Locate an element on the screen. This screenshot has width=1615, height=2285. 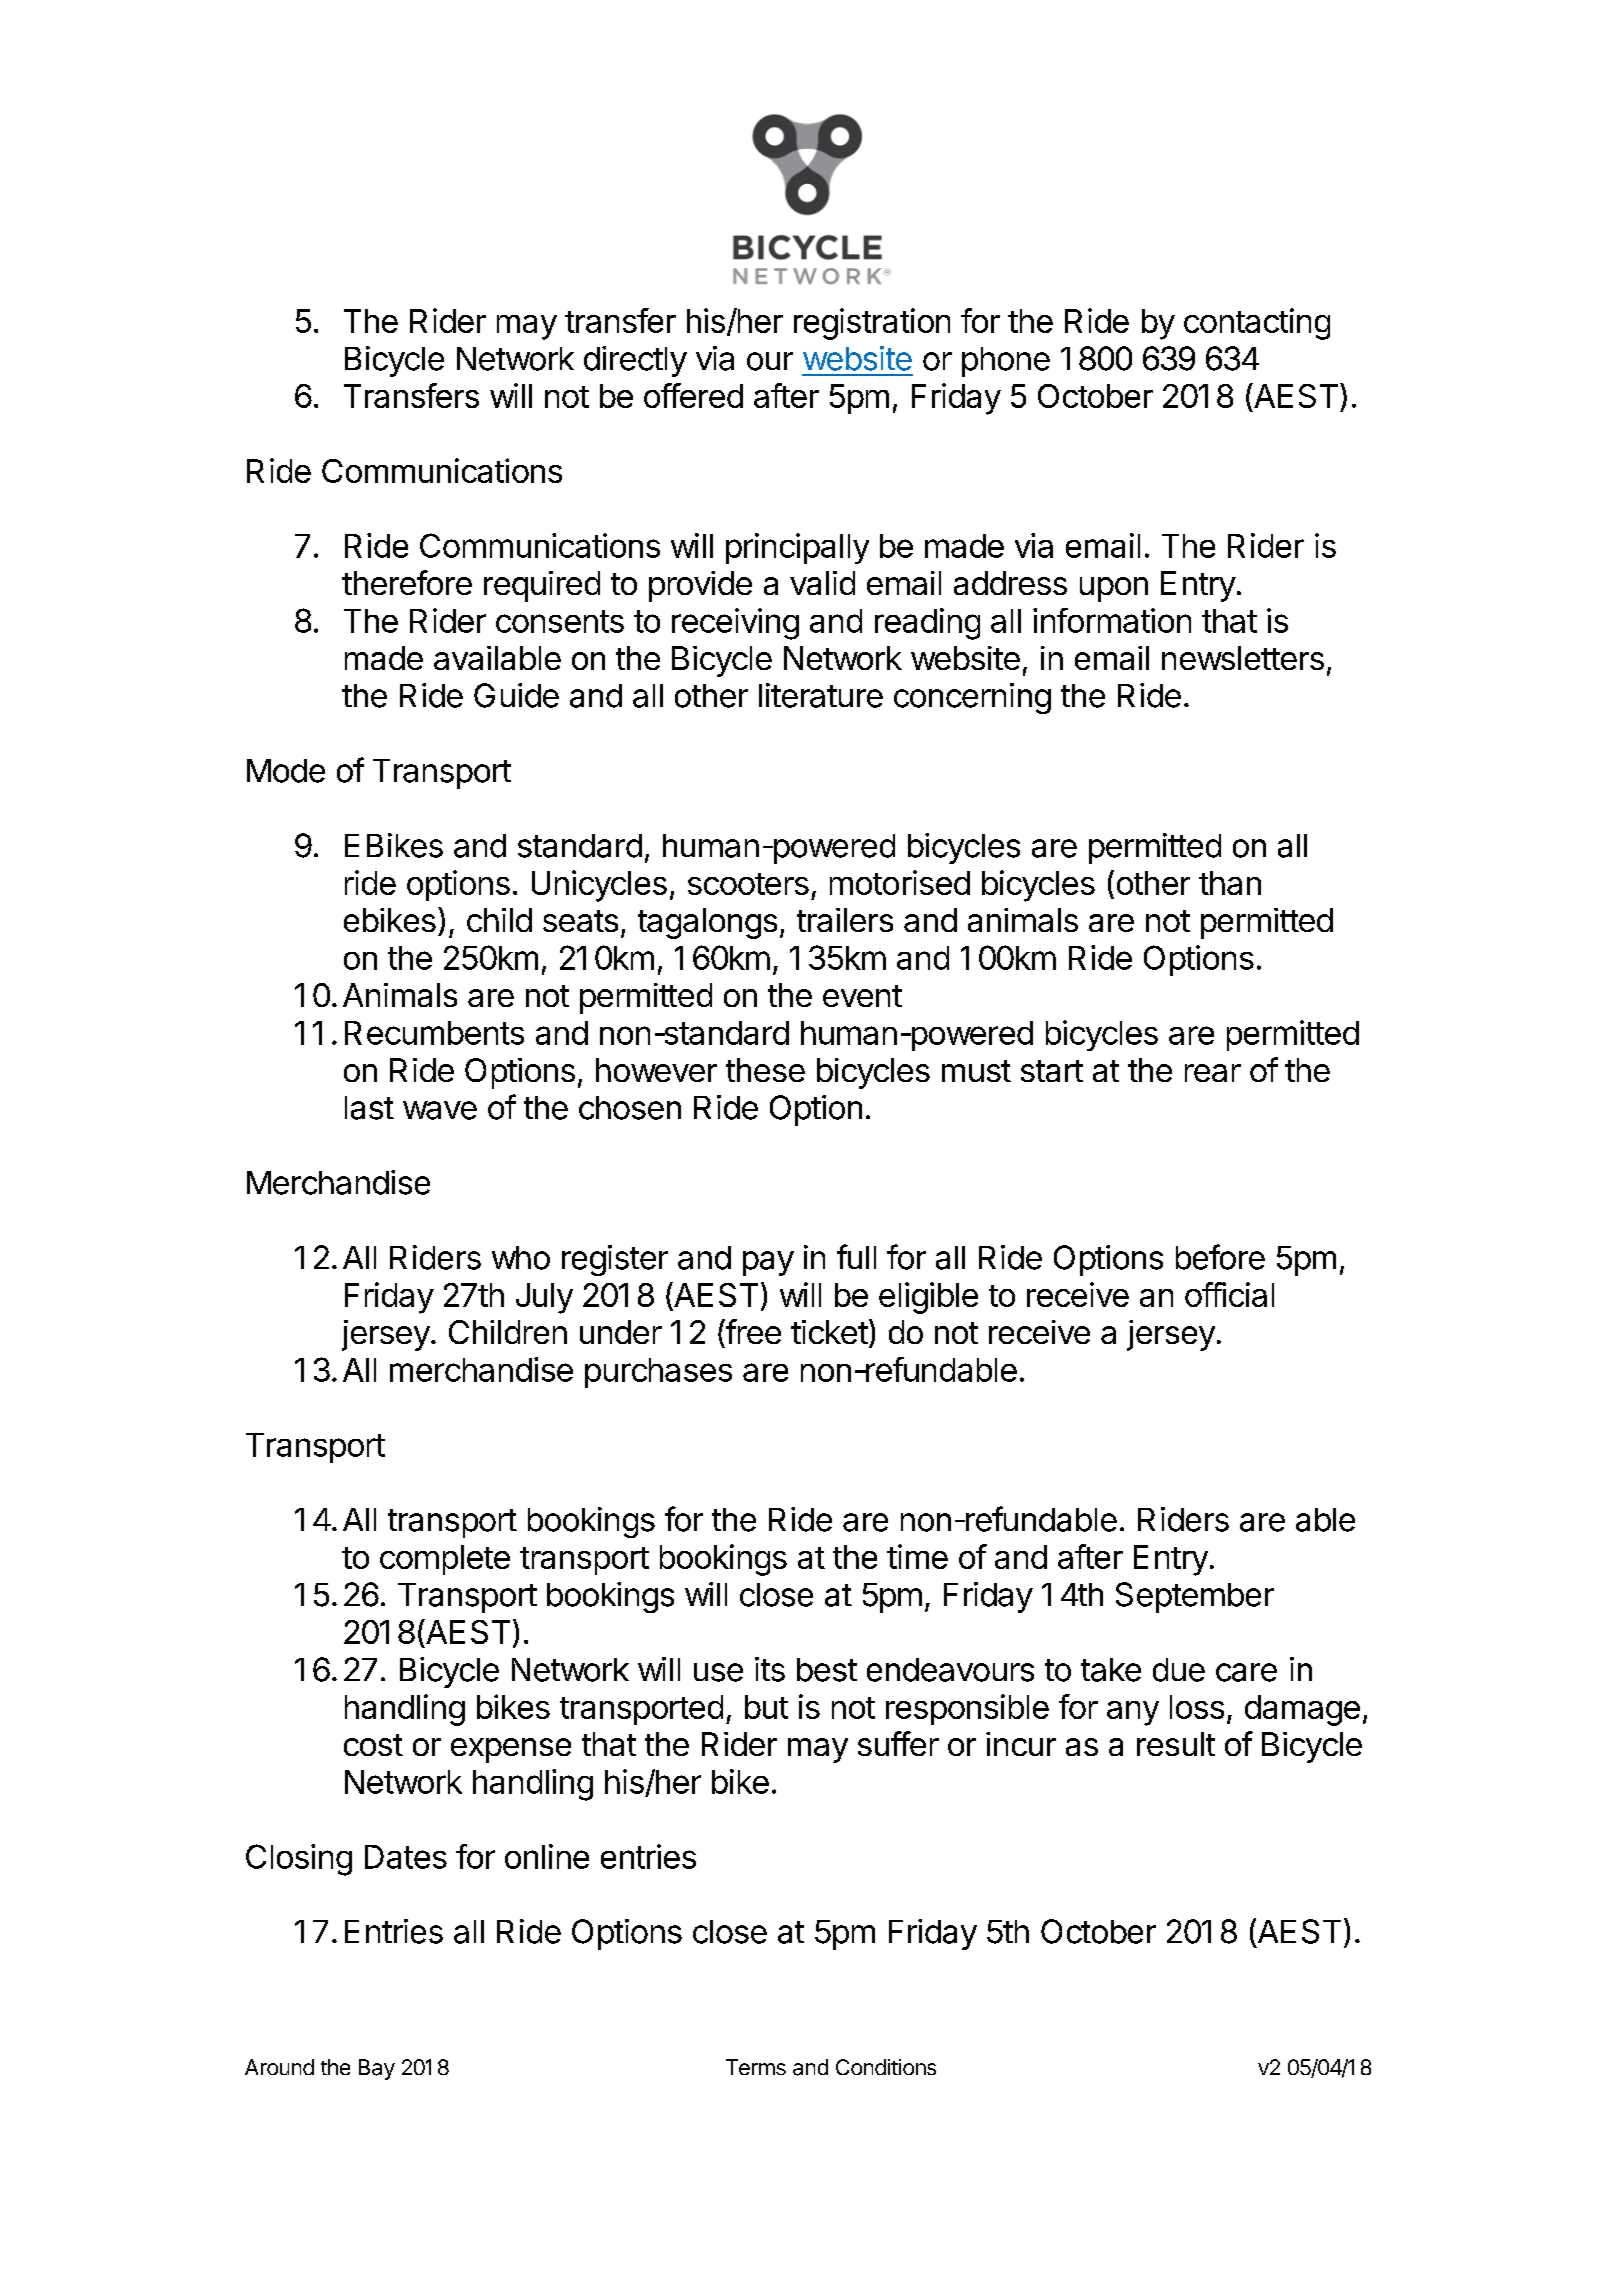
Bay is located at coordinates (377, 2069).
